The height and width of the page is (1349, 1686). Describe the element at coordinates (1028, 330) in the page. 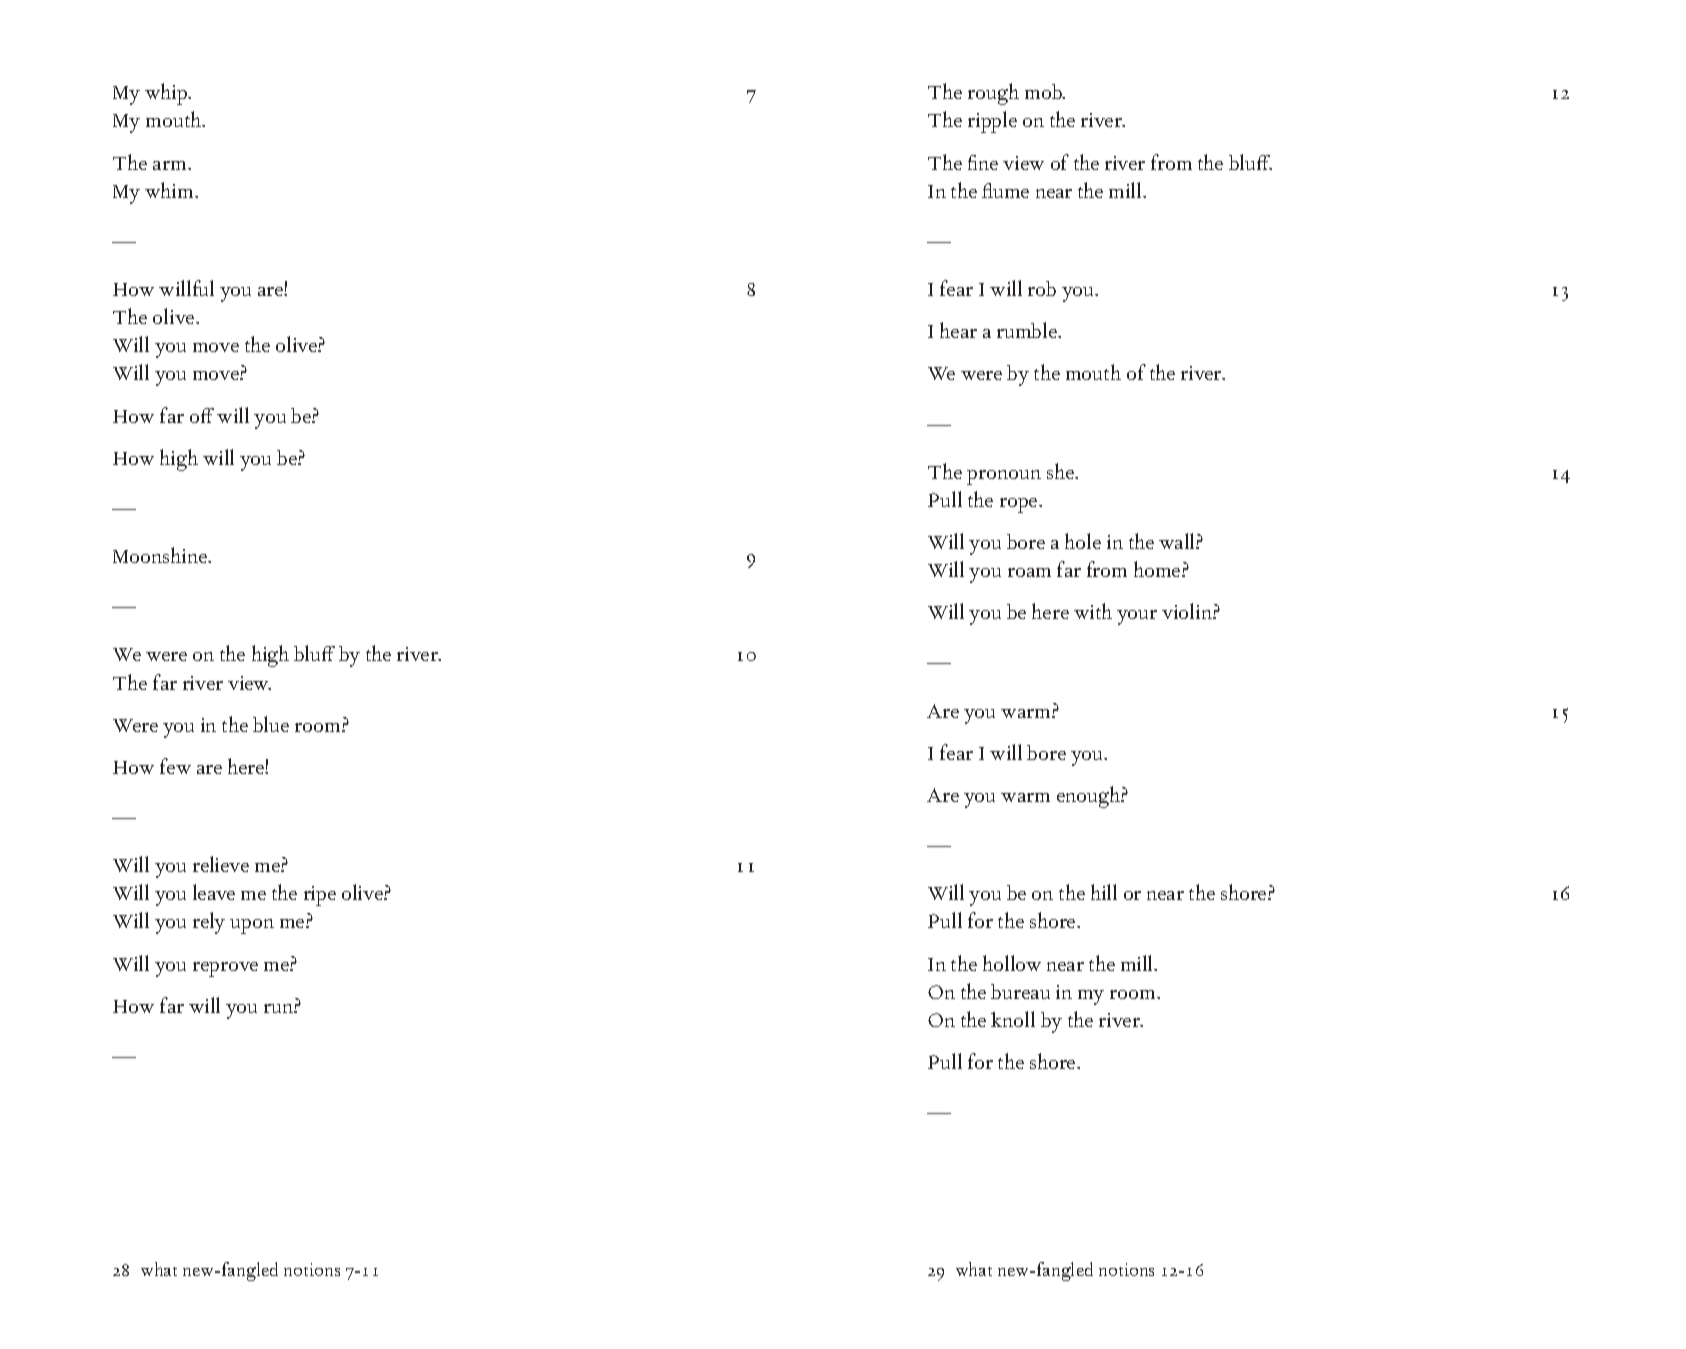

I see `rumble` at that location.
